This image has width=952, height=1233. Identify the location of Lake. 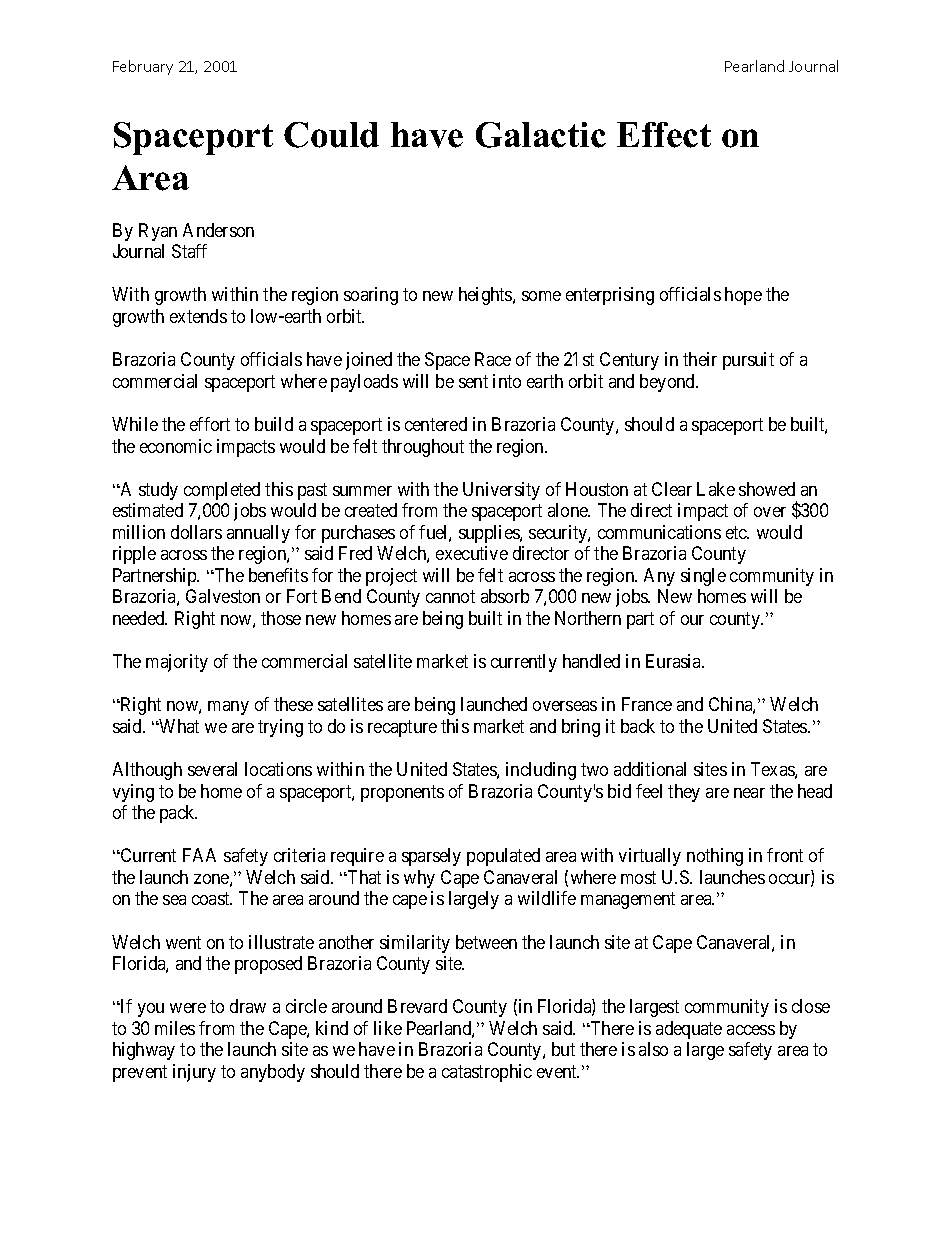
(716, 489).
